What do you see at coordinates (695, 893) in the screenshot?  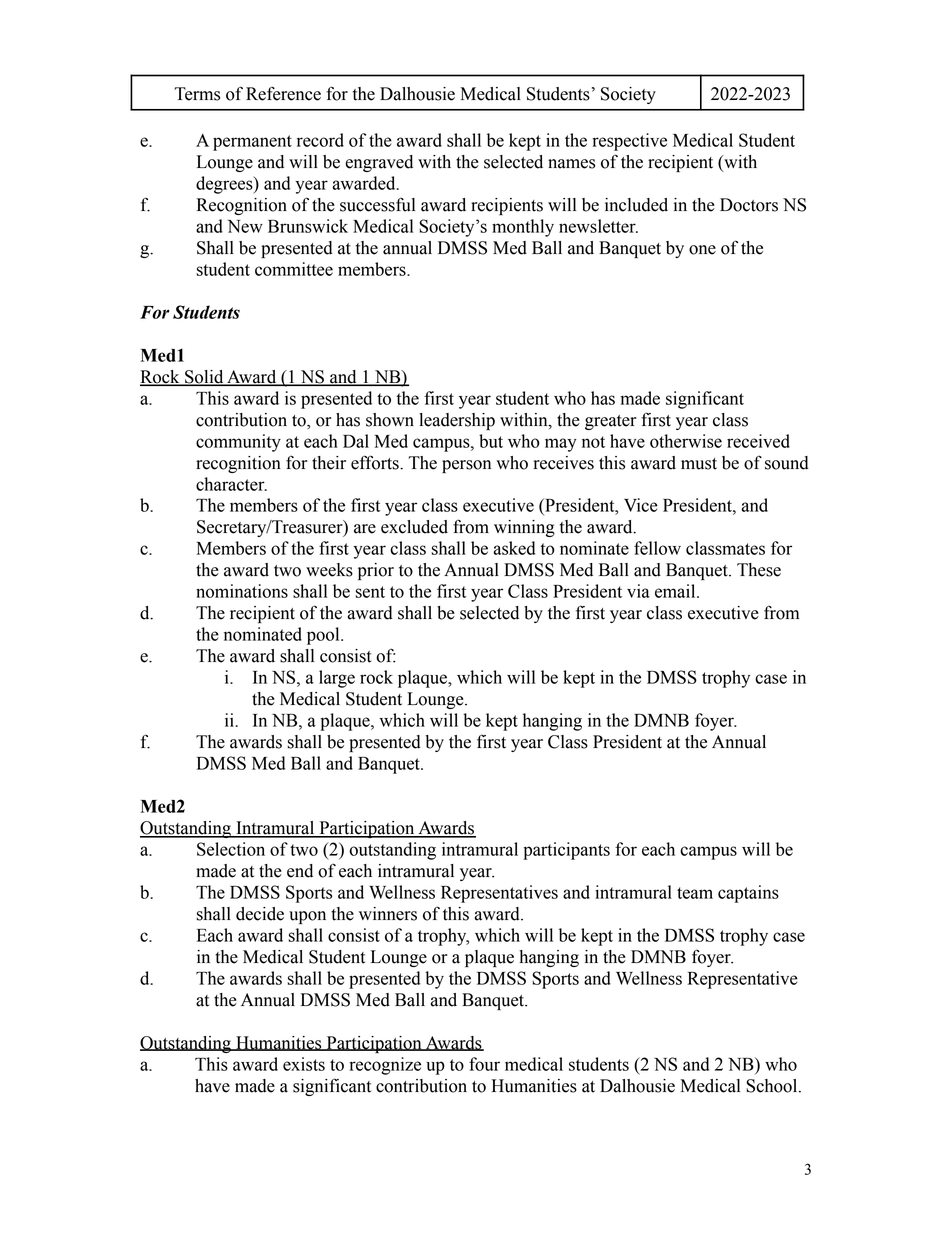 I see `team` at bounding box center [695, 893].
